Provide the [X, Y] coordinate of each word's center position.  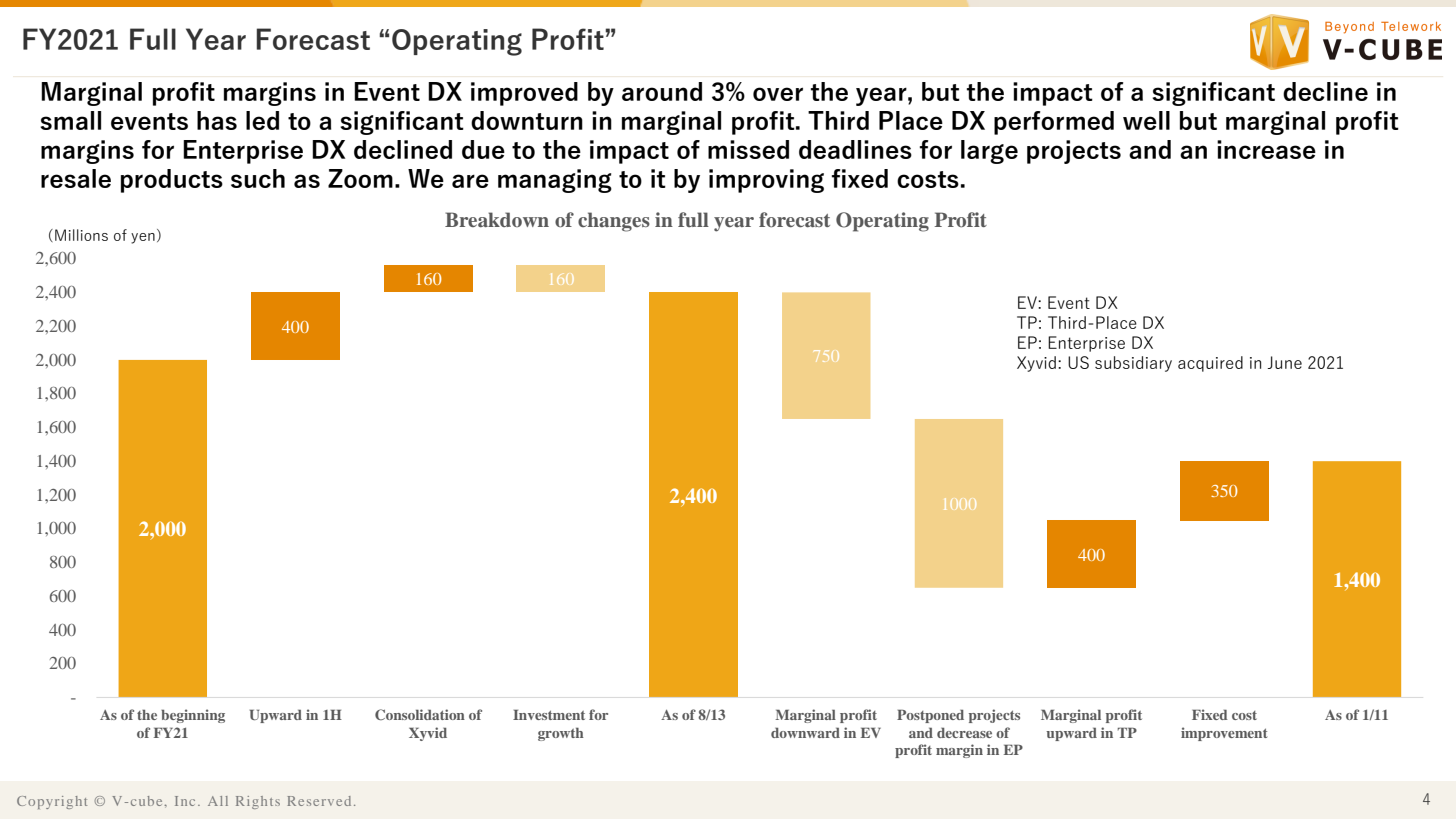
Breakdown [497, 219]
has [217, 120]
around [662, 91]
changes [614, 222]
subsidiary [1133, 364]
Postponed [930, 716]
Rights [258, 802]
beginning [193, 716]
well [1146, 120]
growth [561, 734]
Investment [549, 714]
